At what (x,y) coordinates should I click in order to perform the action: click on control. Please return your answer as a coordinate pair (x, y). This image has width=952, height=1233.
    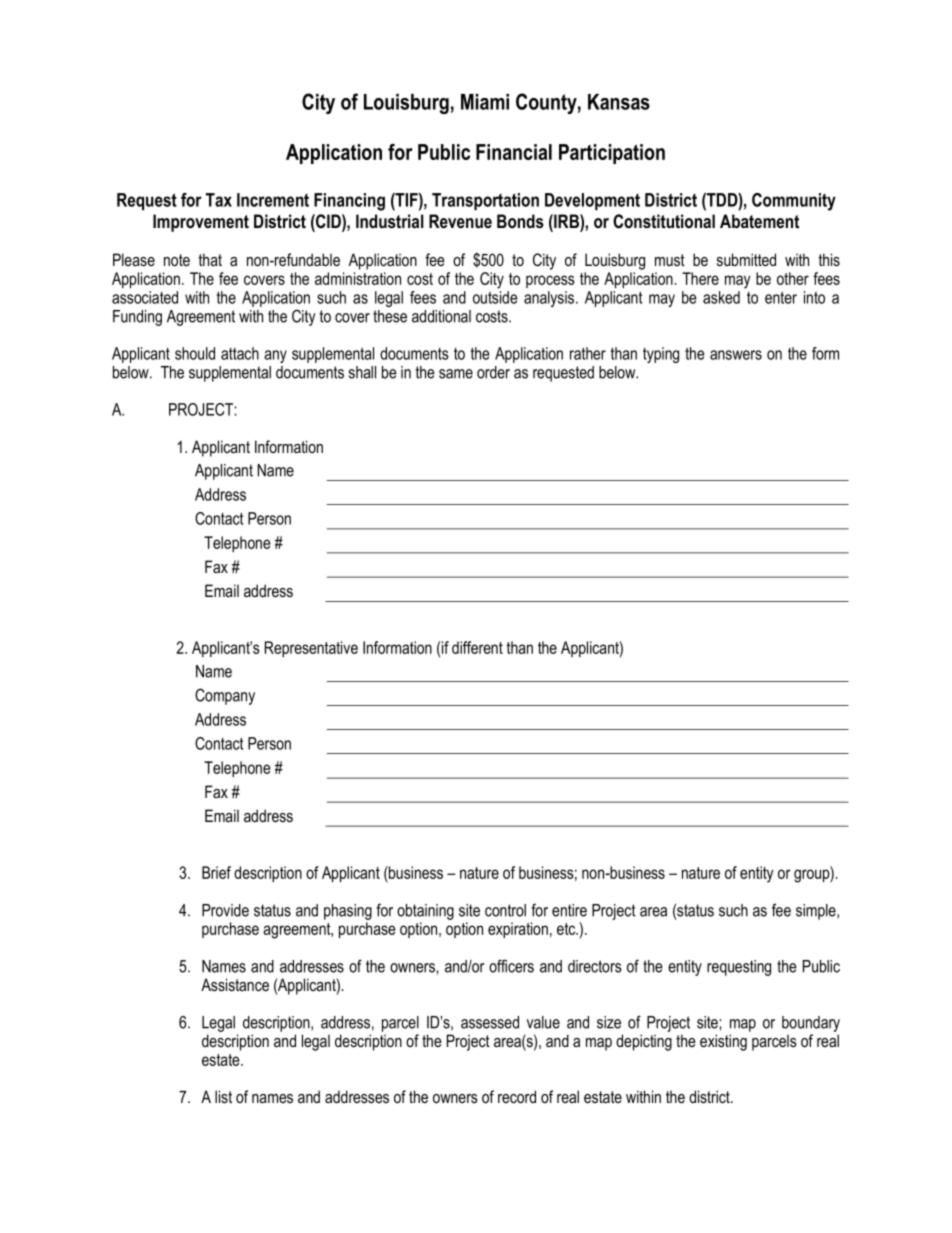
    Looking at the image, I should click on (505, 910).
